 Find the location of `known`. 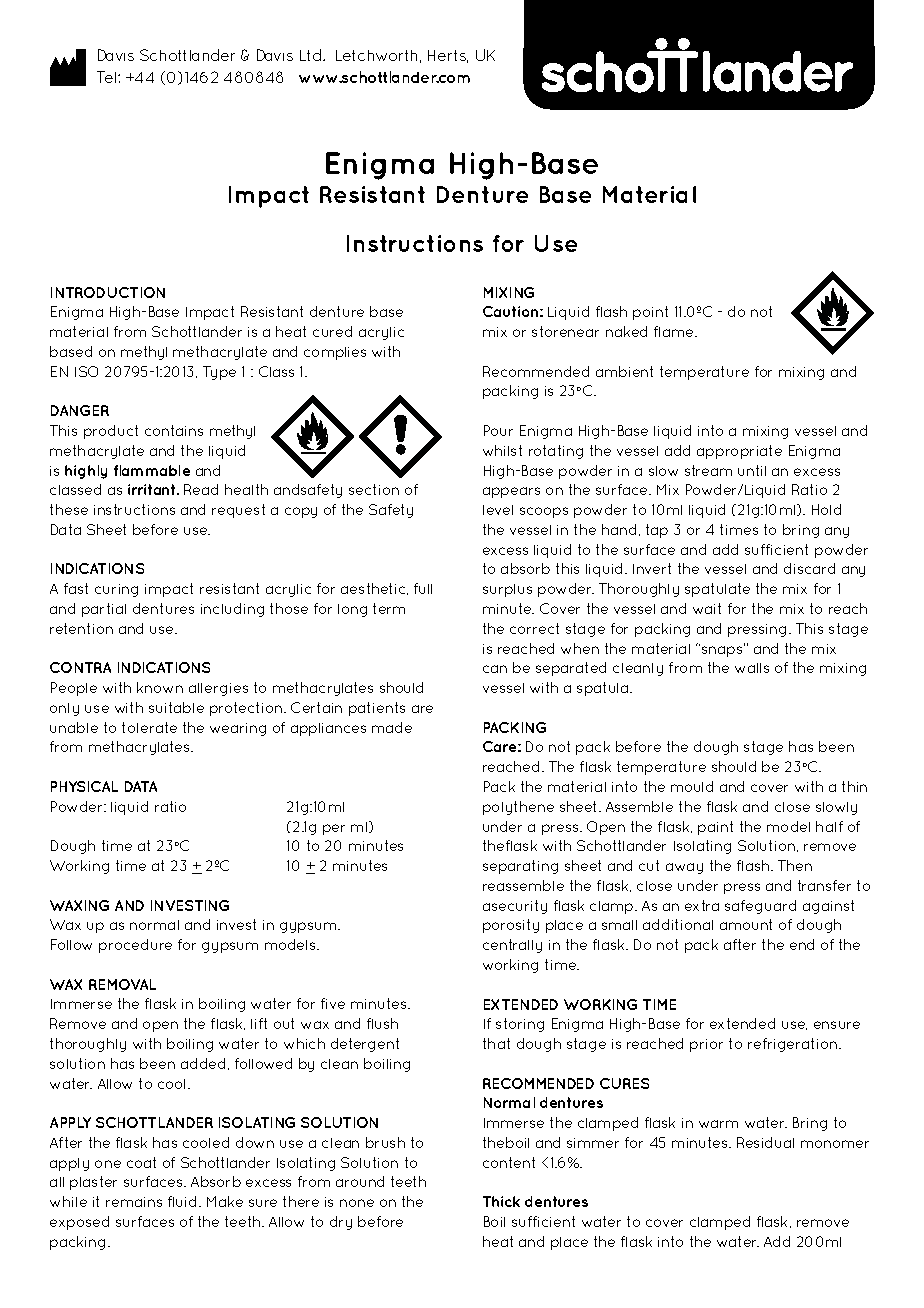

known is located at coordinates (160, 687).
